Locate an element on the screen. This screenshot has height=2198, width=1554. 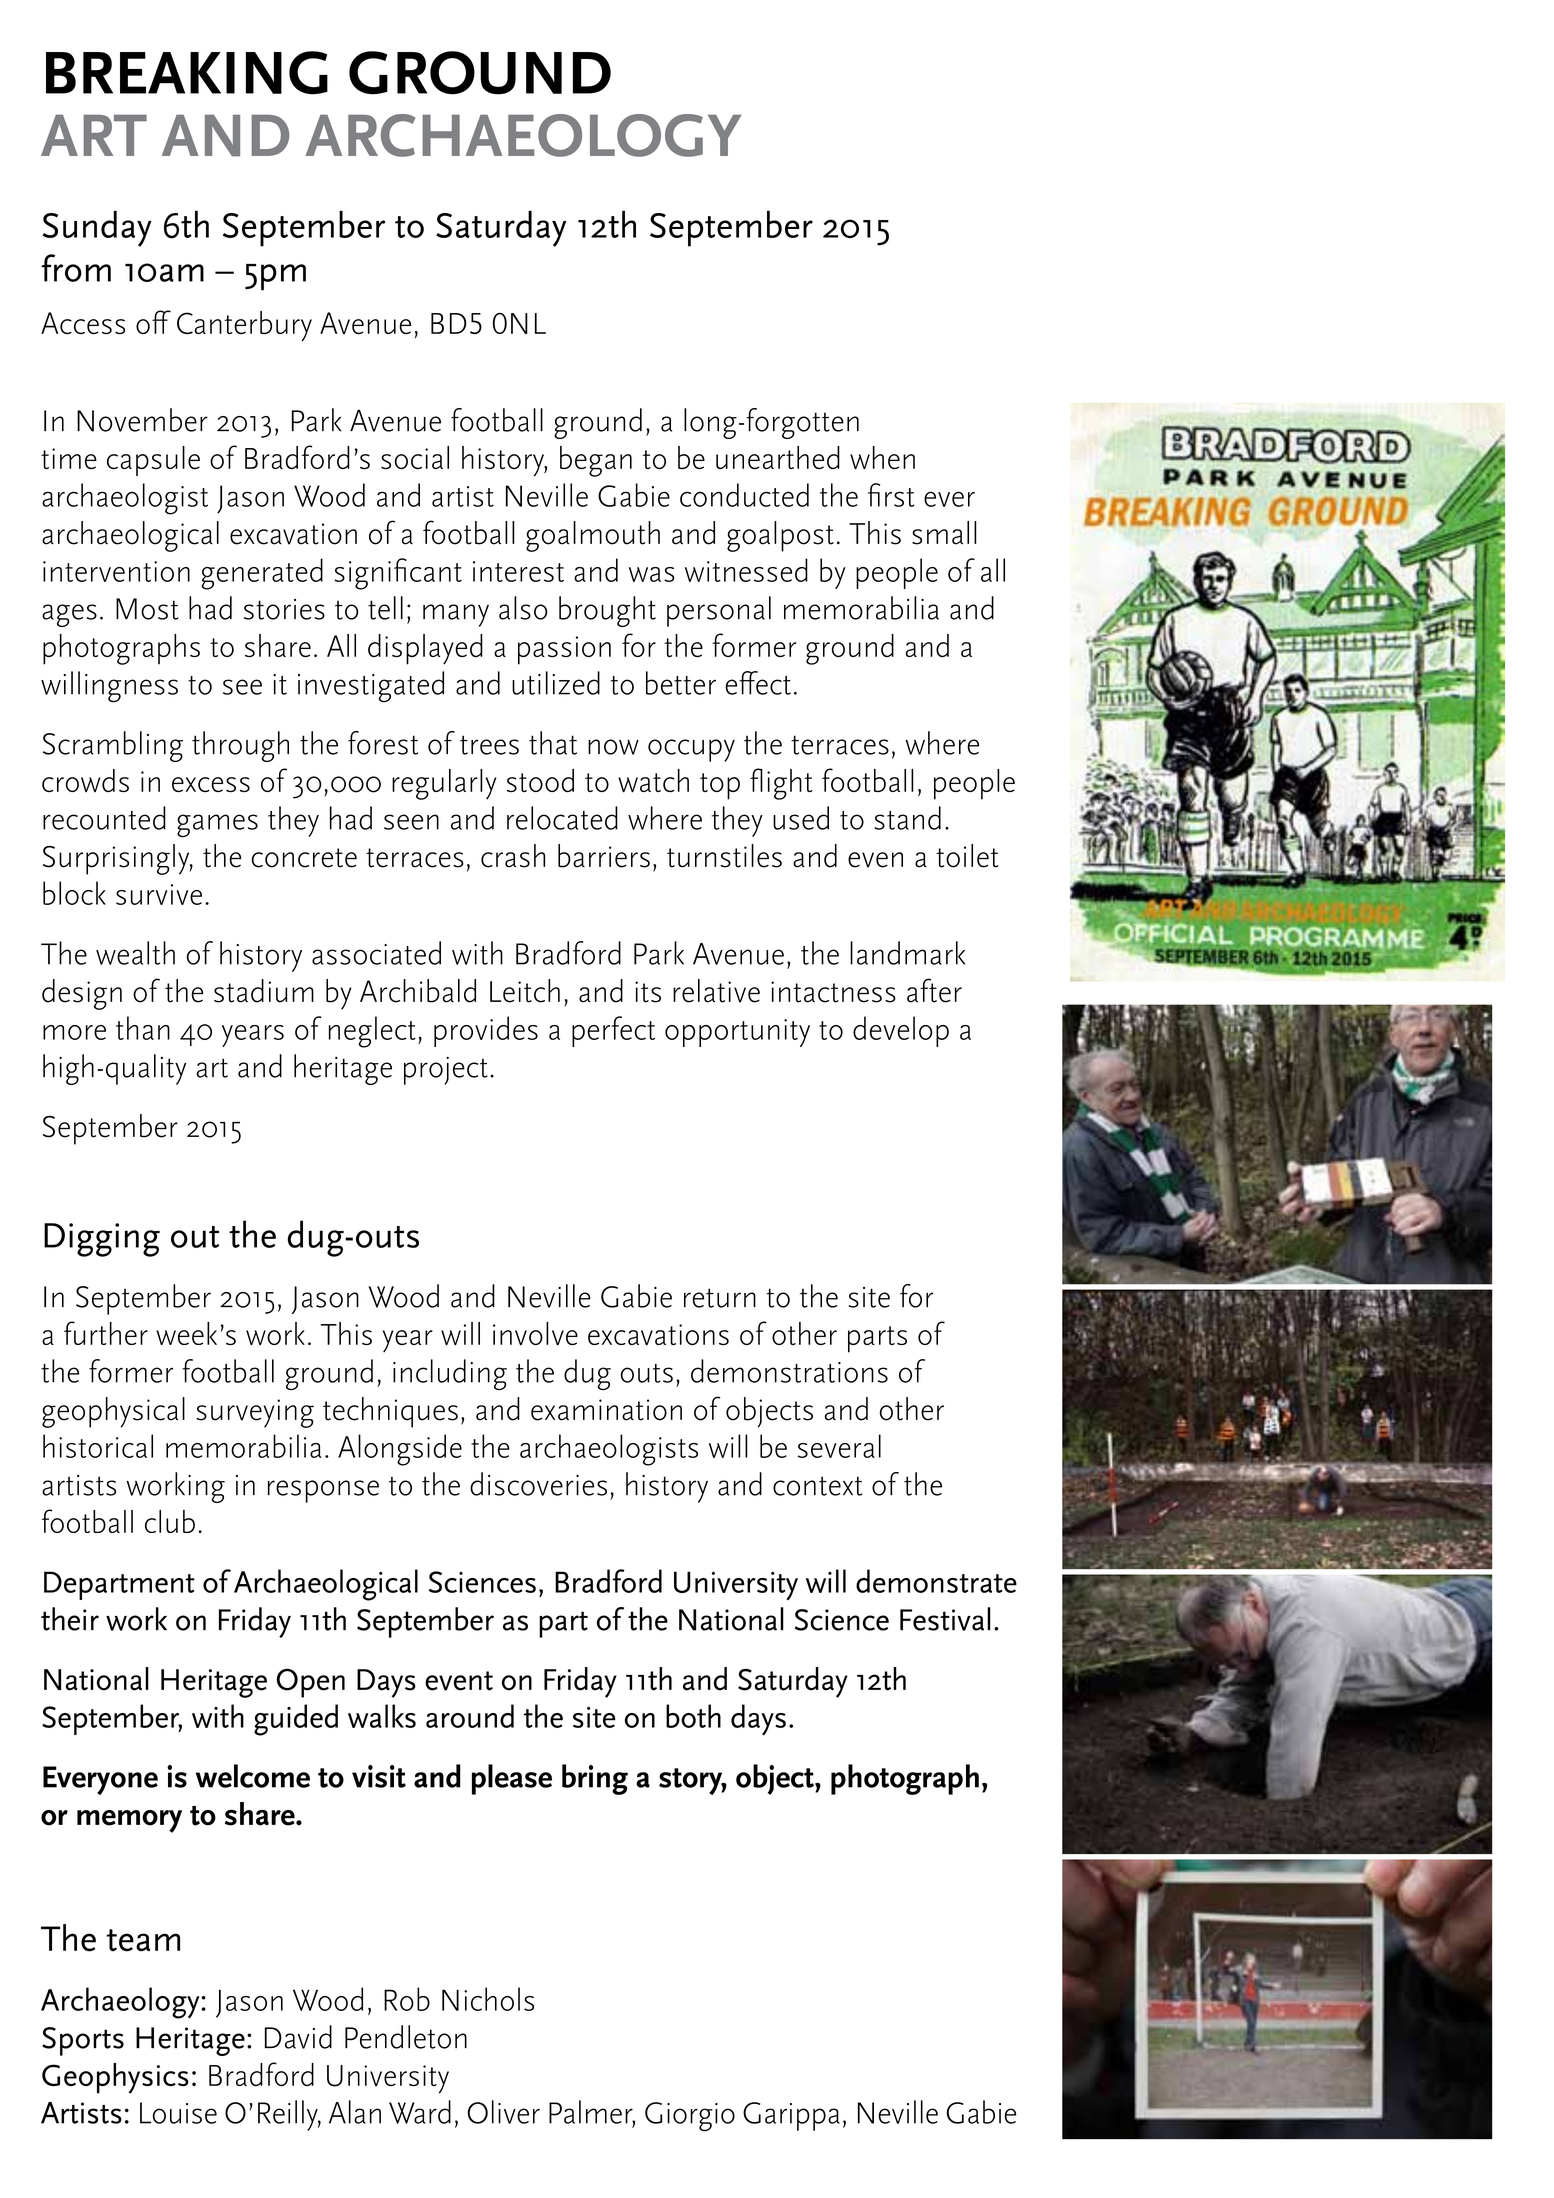
Louise is located at coordinates (178, 2113).
